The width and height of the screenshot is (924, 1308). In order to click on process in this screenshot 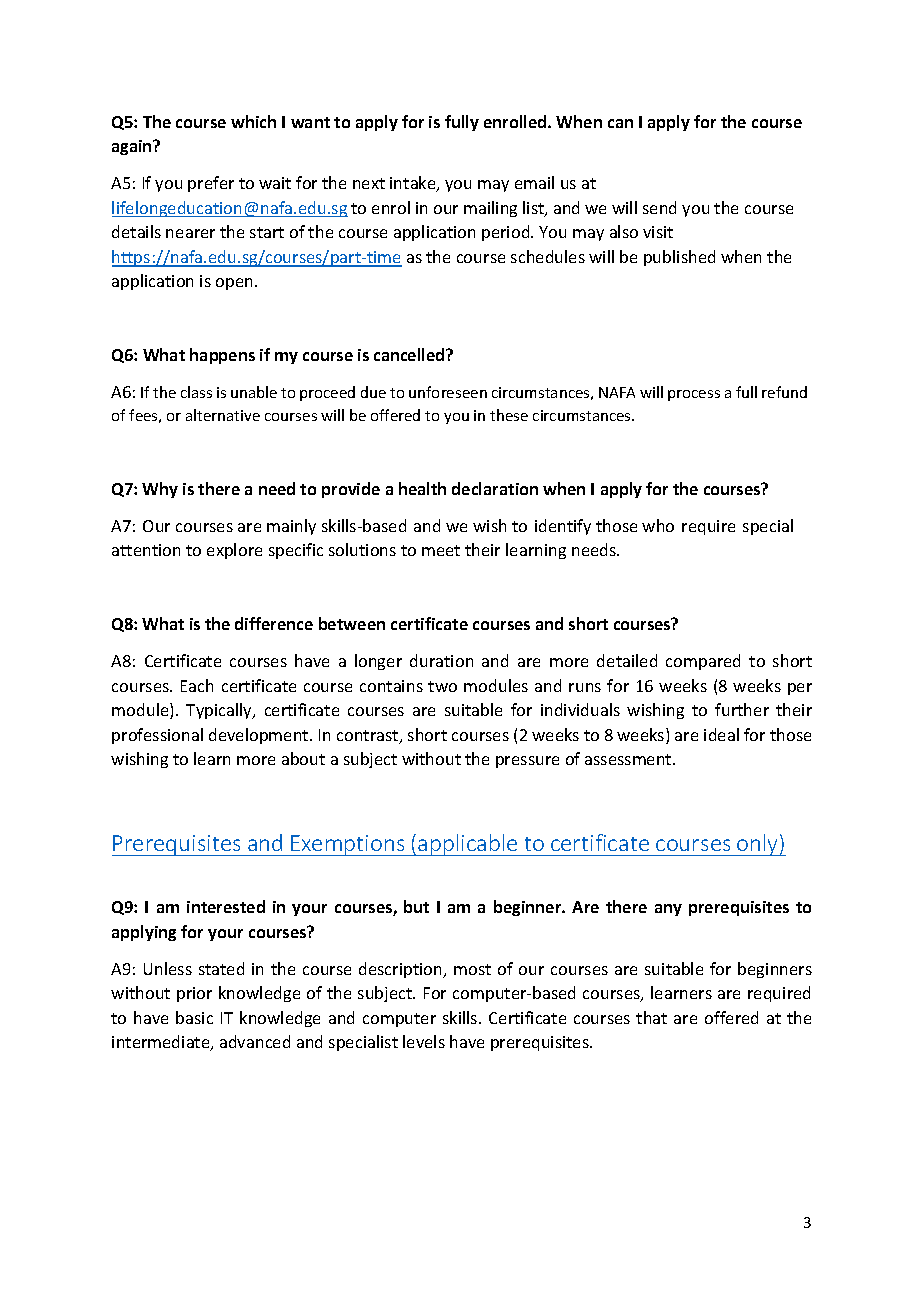, I will do `click(694, 395)`.
